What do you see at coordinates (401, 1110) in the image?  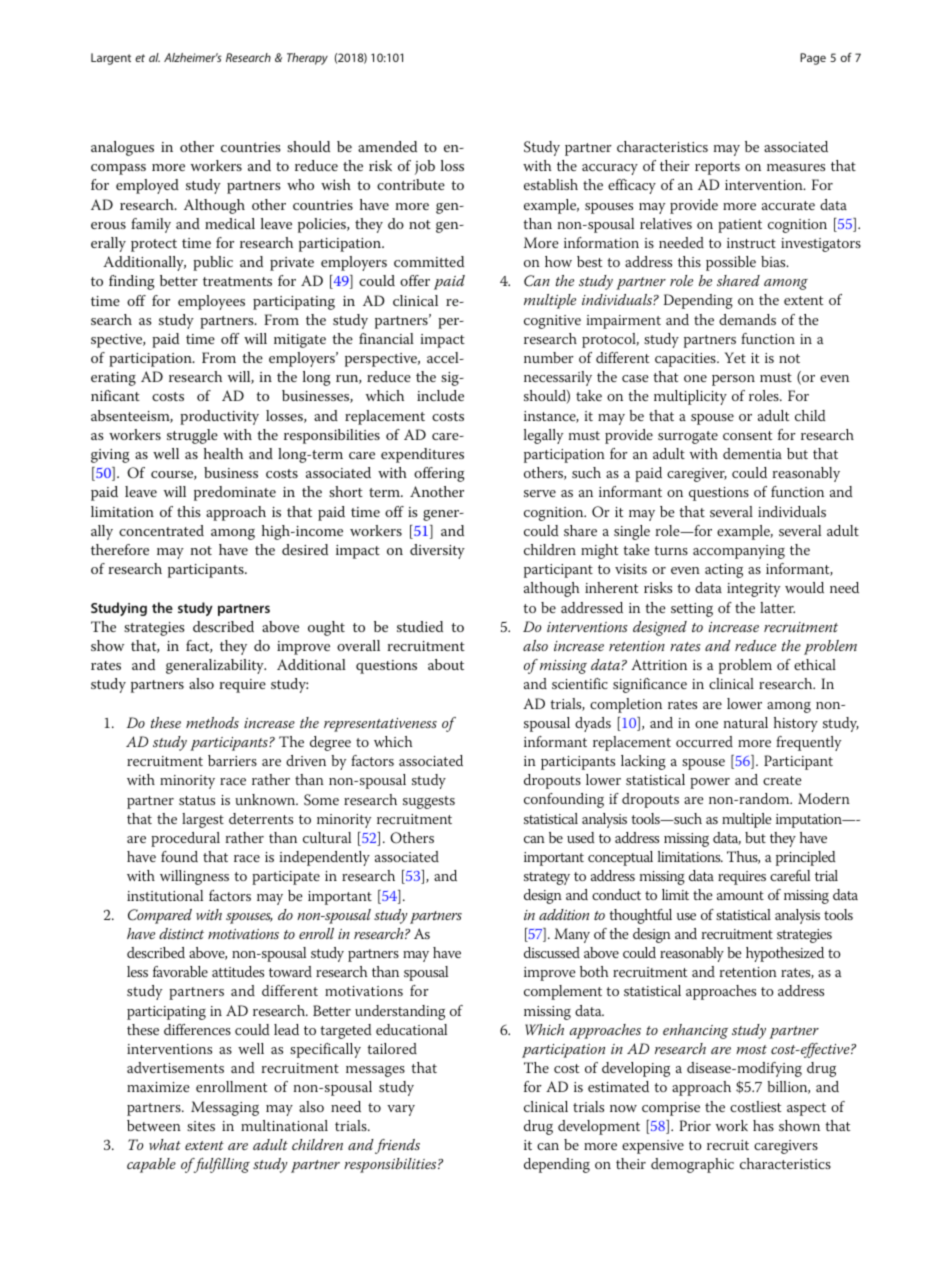 I see `vary` at bounding box center [401, 1110].
